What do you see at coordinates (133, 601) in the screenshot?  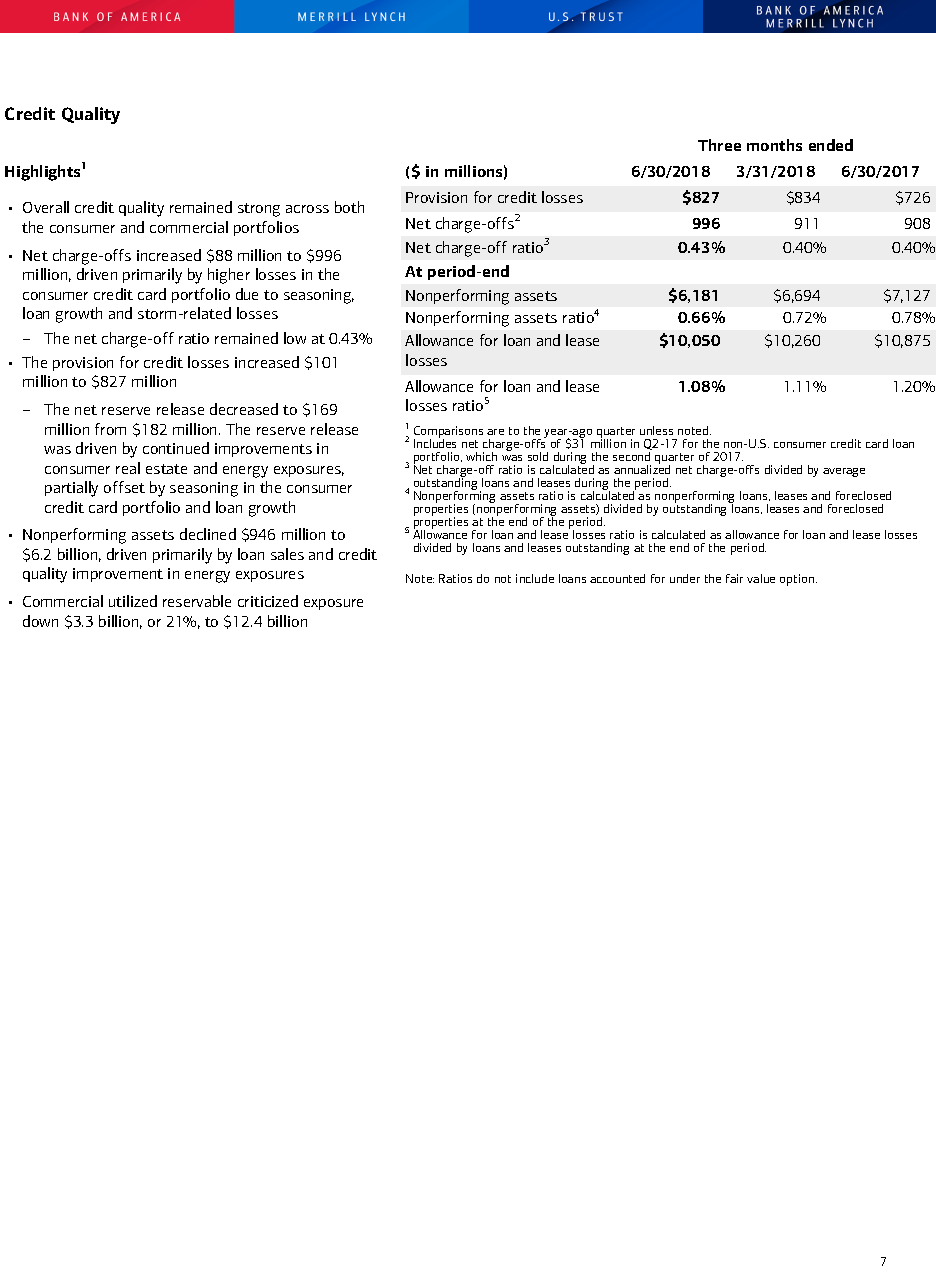 I see `utilized` at bounding box center [133, 601].
